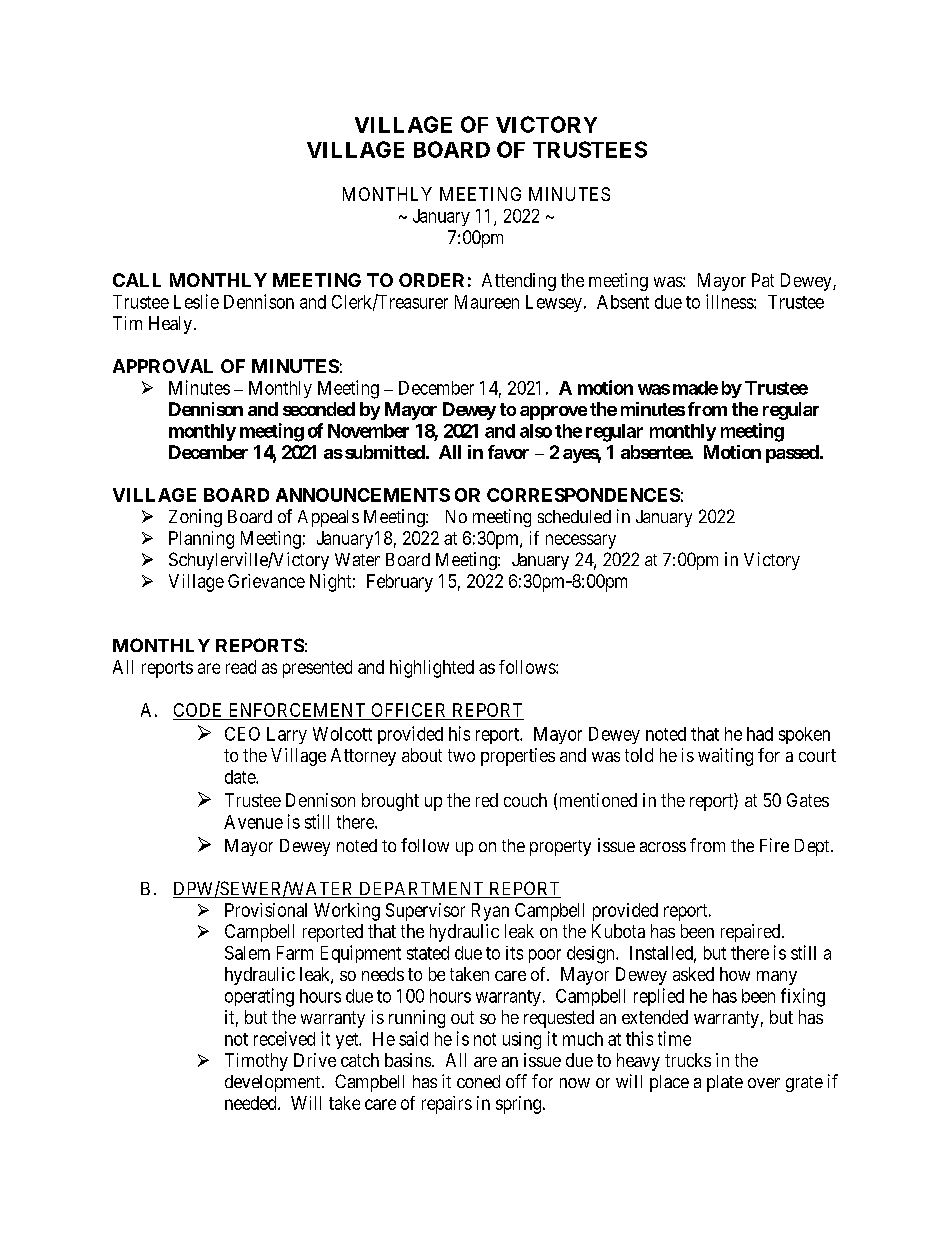 The image size is (952, 1233). I want to click on Pat, so click(763, 280).
